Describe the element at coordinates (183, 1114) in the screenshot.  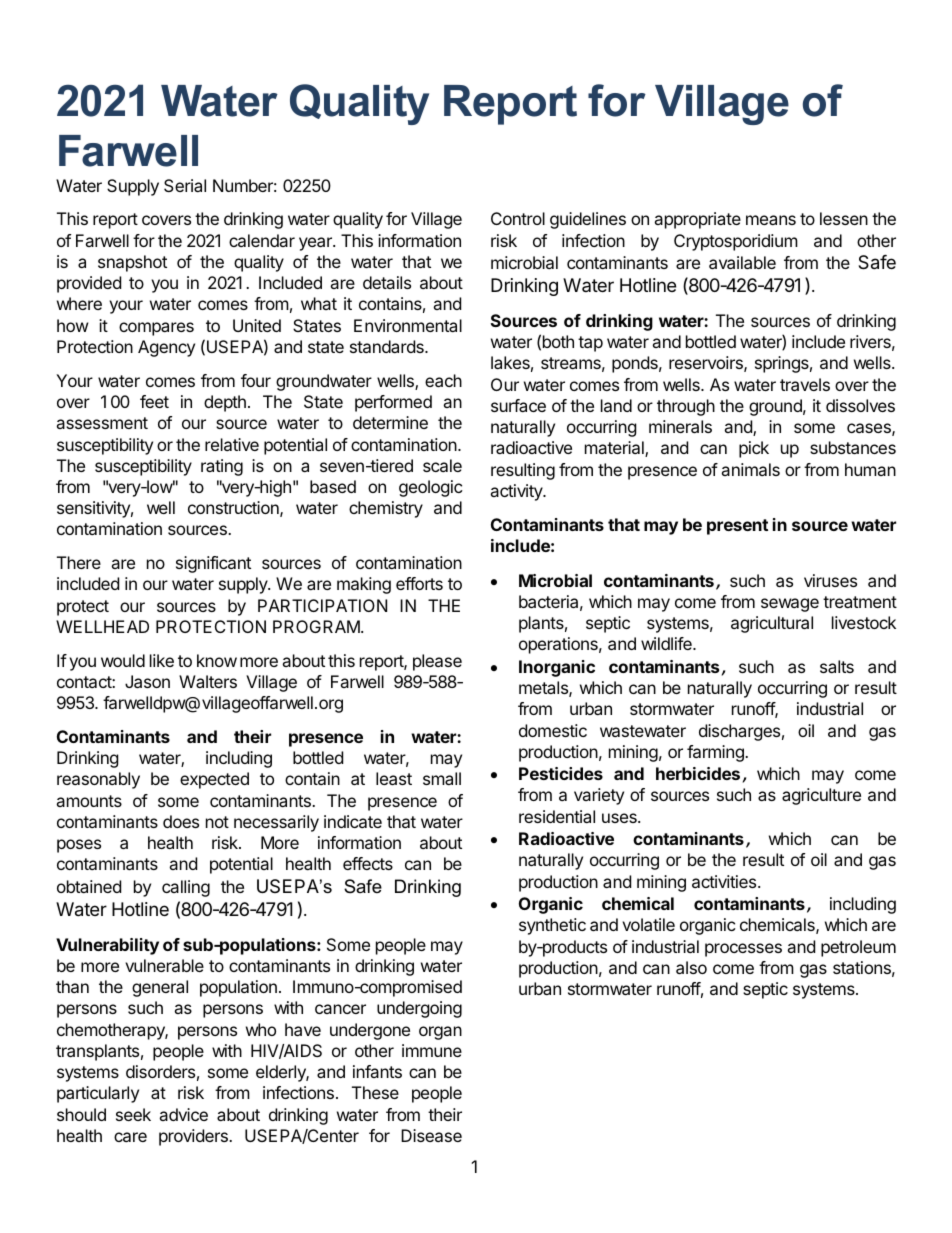
I see `advice` at that location.
